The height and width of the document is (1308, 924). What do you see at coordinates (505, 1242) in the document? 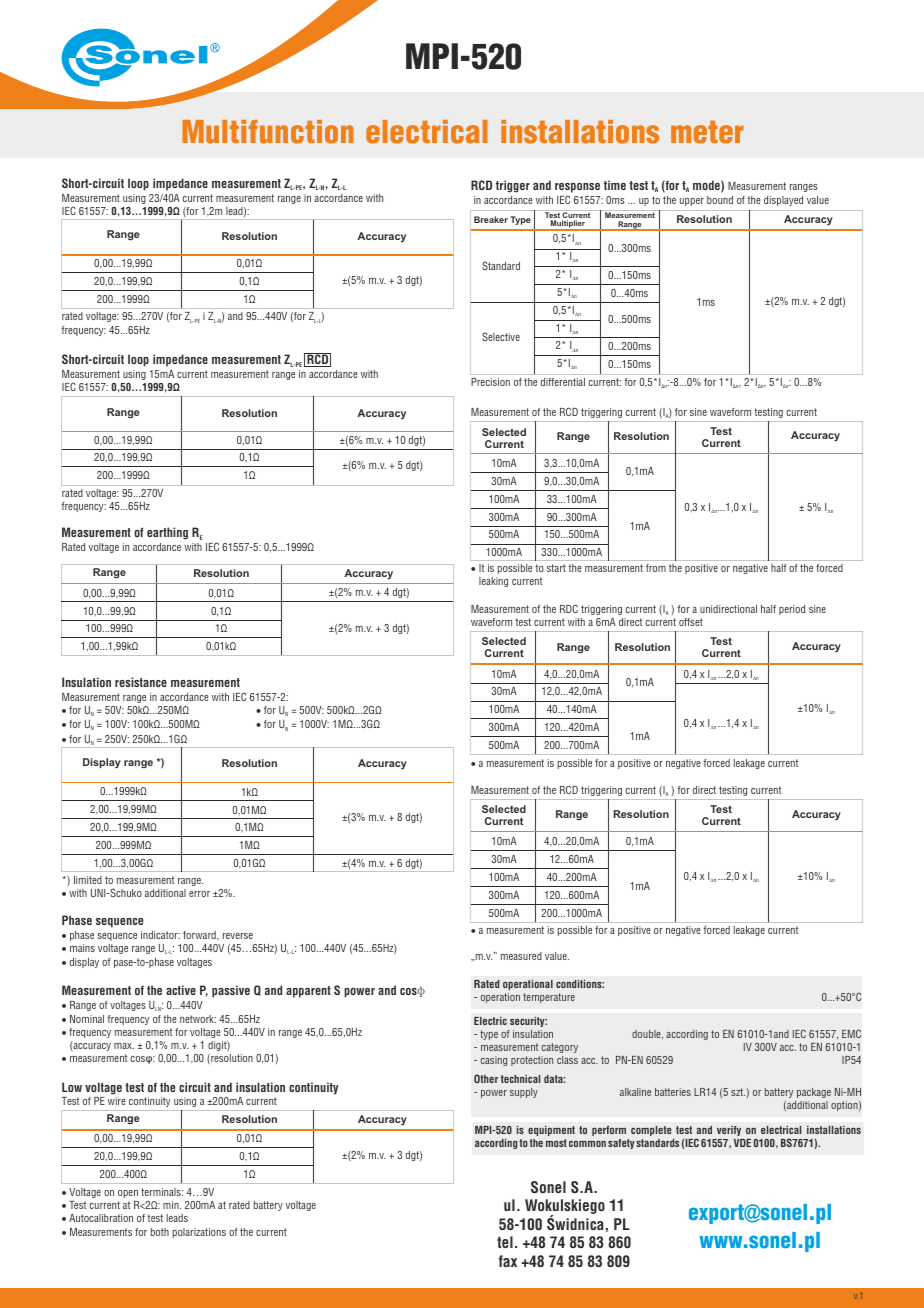
I see `tel` at bounding box center [505, 1242].
